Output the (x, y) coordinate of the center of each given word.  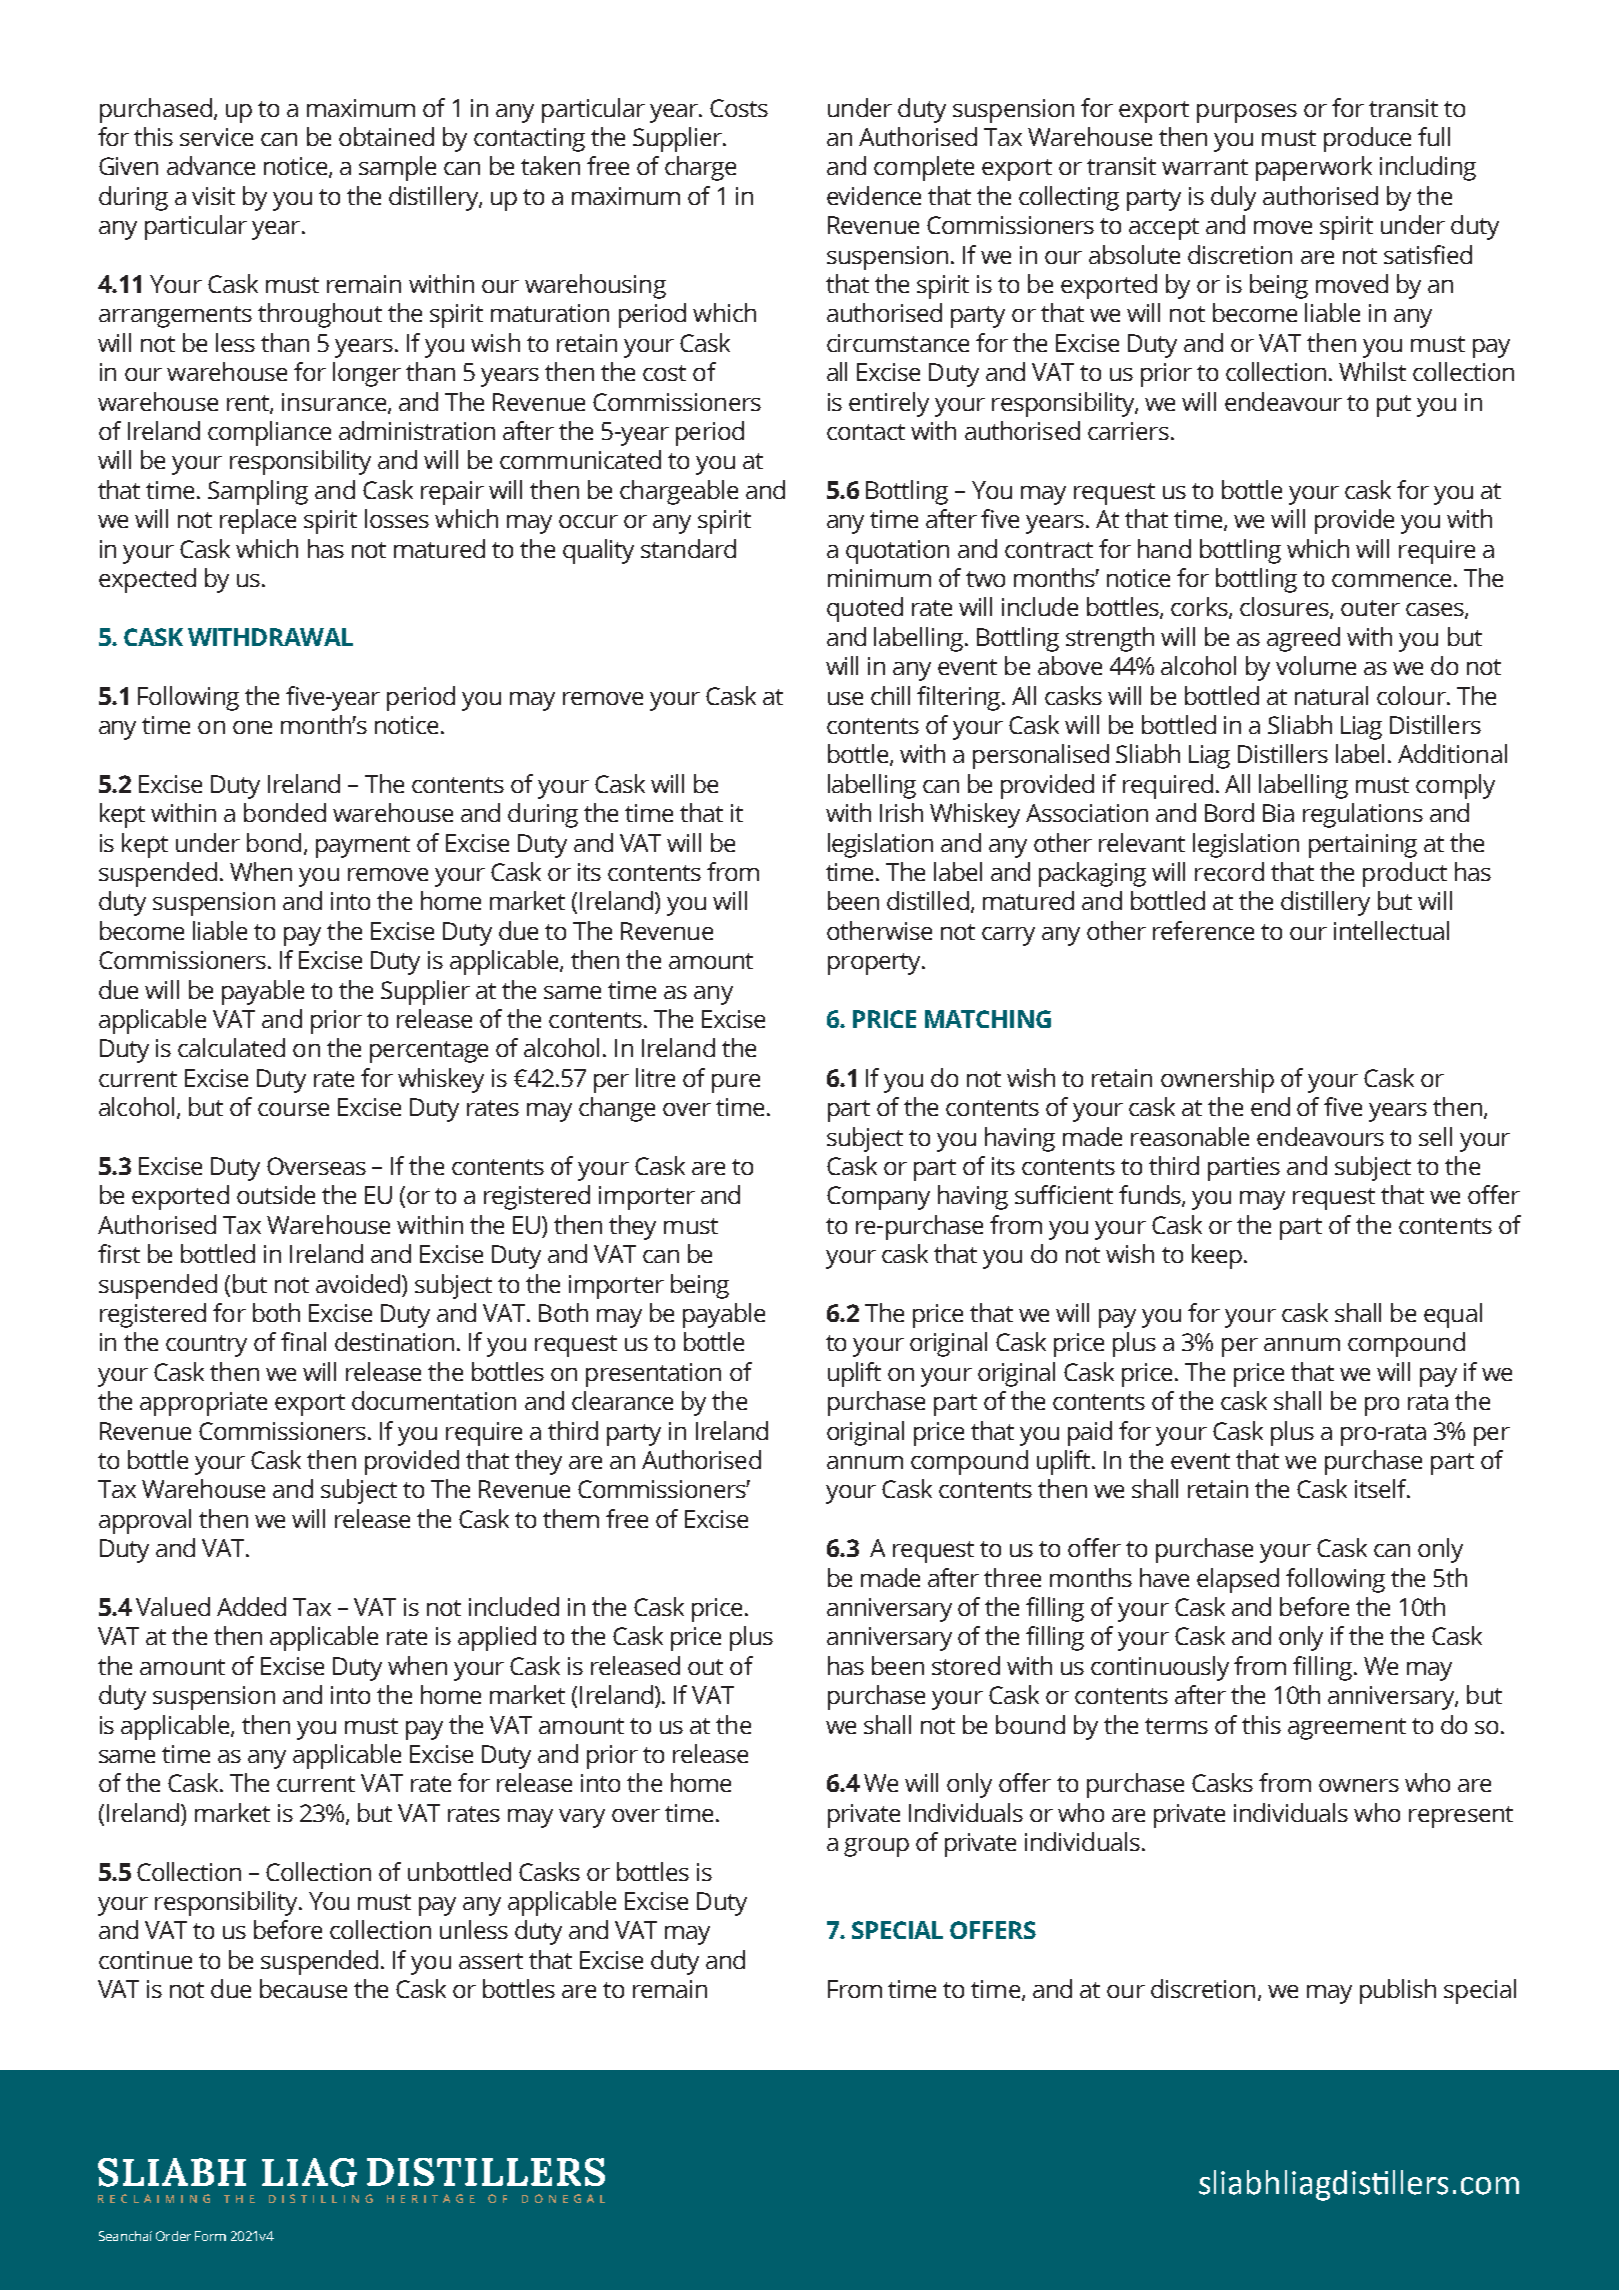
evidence (874, 195)
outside (276, 1194)
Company (878, 1198)
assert (491, 1961)
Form (210, 2236)
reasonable (1190, 1136)
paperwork (1314, 168)
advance (211, 165)
